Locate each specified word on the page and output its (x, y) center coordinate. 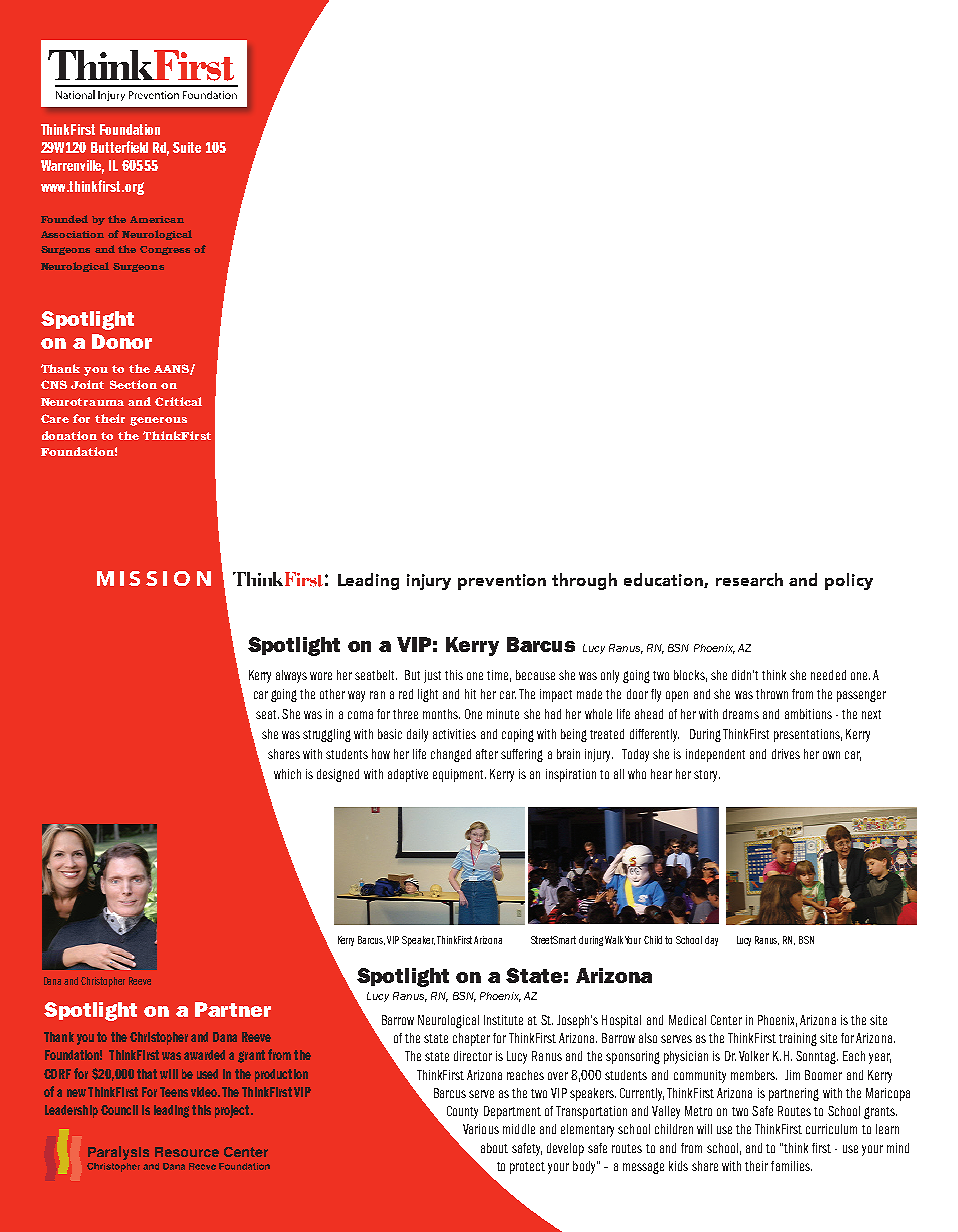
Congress (165, 250)
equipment (459, 775)
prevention (502, 582)
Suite (187, 147)
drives (786, 754)
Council (119, 1110)
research (749, 579)
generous (158, 421)
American (157, 219)
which (287, 774)
